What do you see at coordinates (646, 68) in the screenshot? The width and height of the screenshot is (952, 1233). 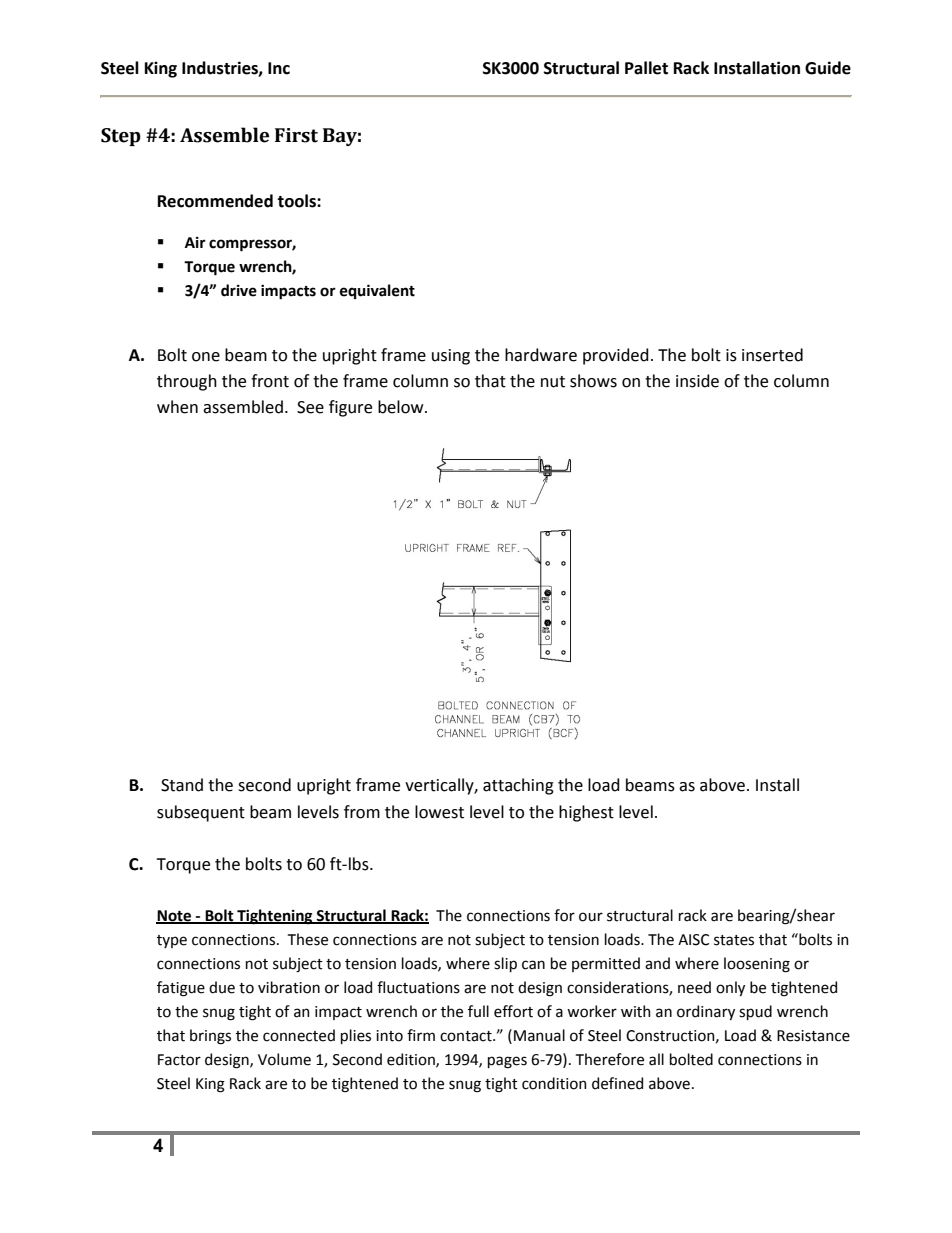 I see `Pallet` at bounding box center [646, 68].
